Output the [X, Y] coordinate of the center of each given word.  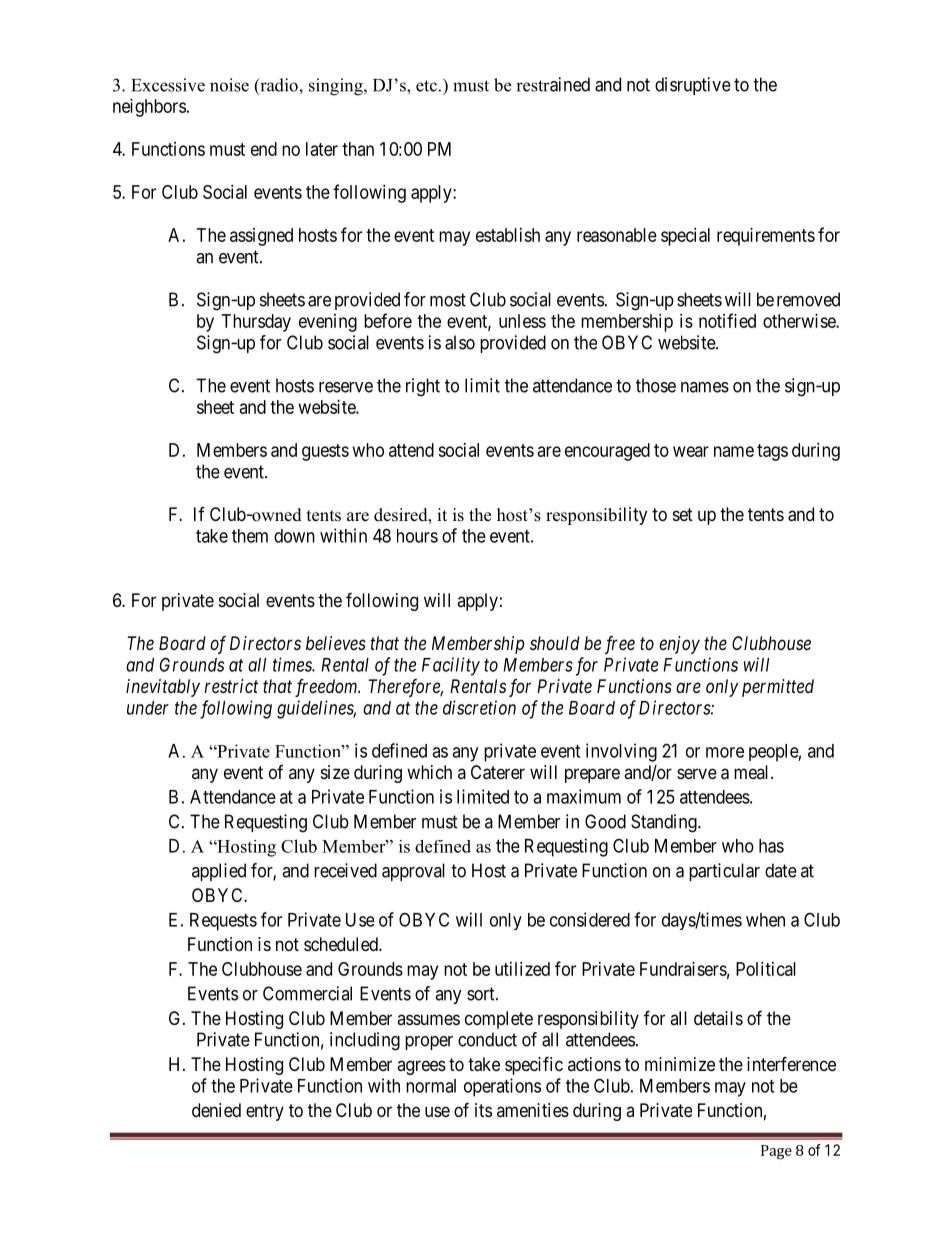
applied [219, 872]
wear [691, 451]
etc [426, 86]
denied [216, 1110]
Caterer [498, 772]
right [423, 387]
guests [325, 452]
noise [229, 85]
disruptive [693, 86]
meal [753, 772]
